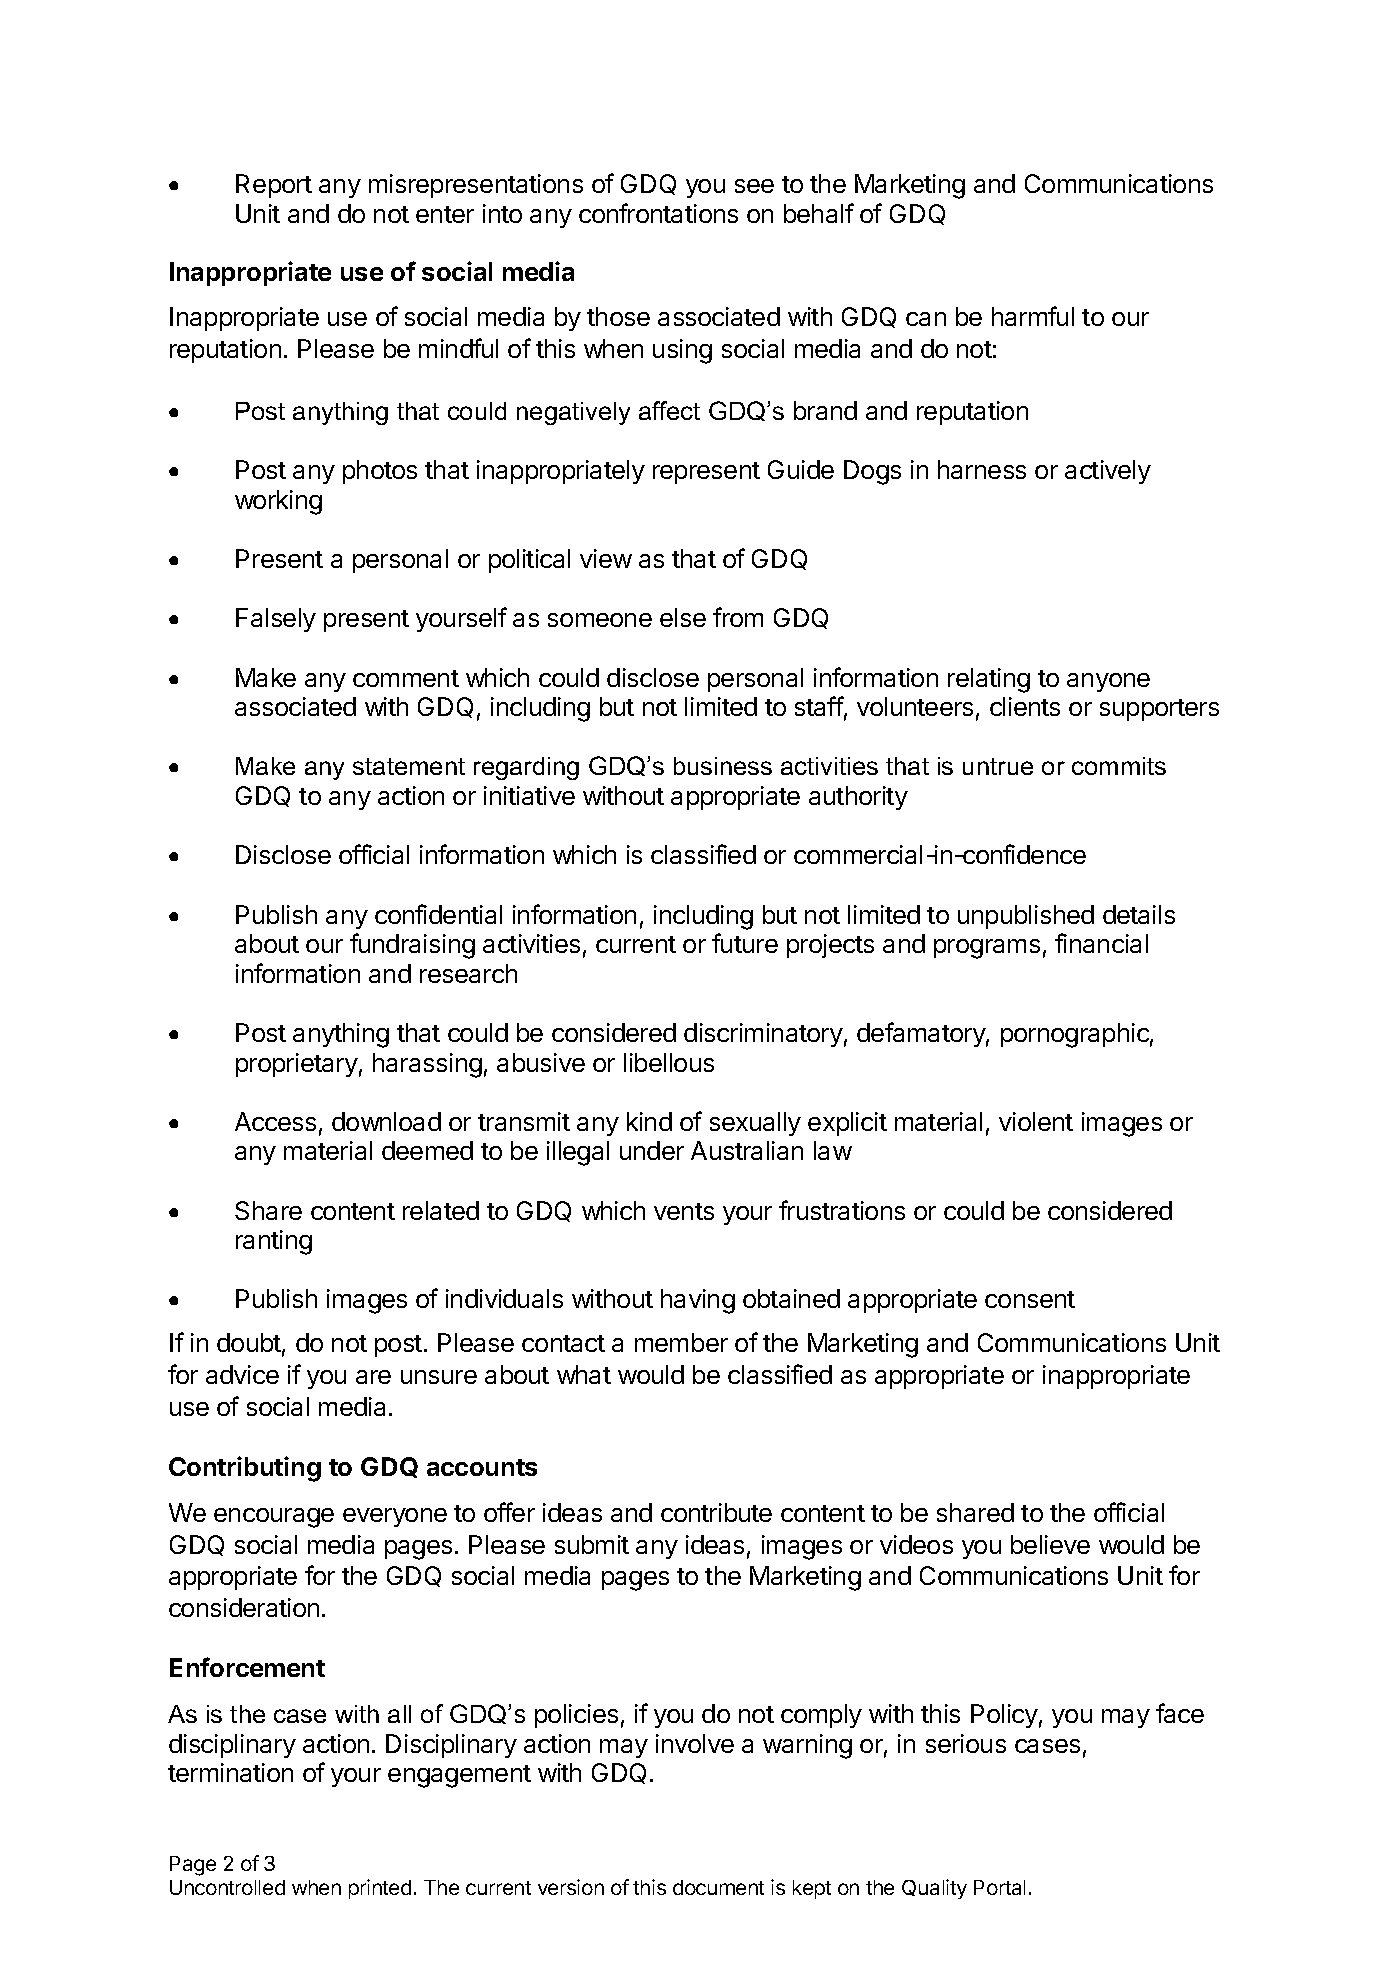 This screenshot has width=1390, height=1966. I want to click on printed, so click(380, 1889).
